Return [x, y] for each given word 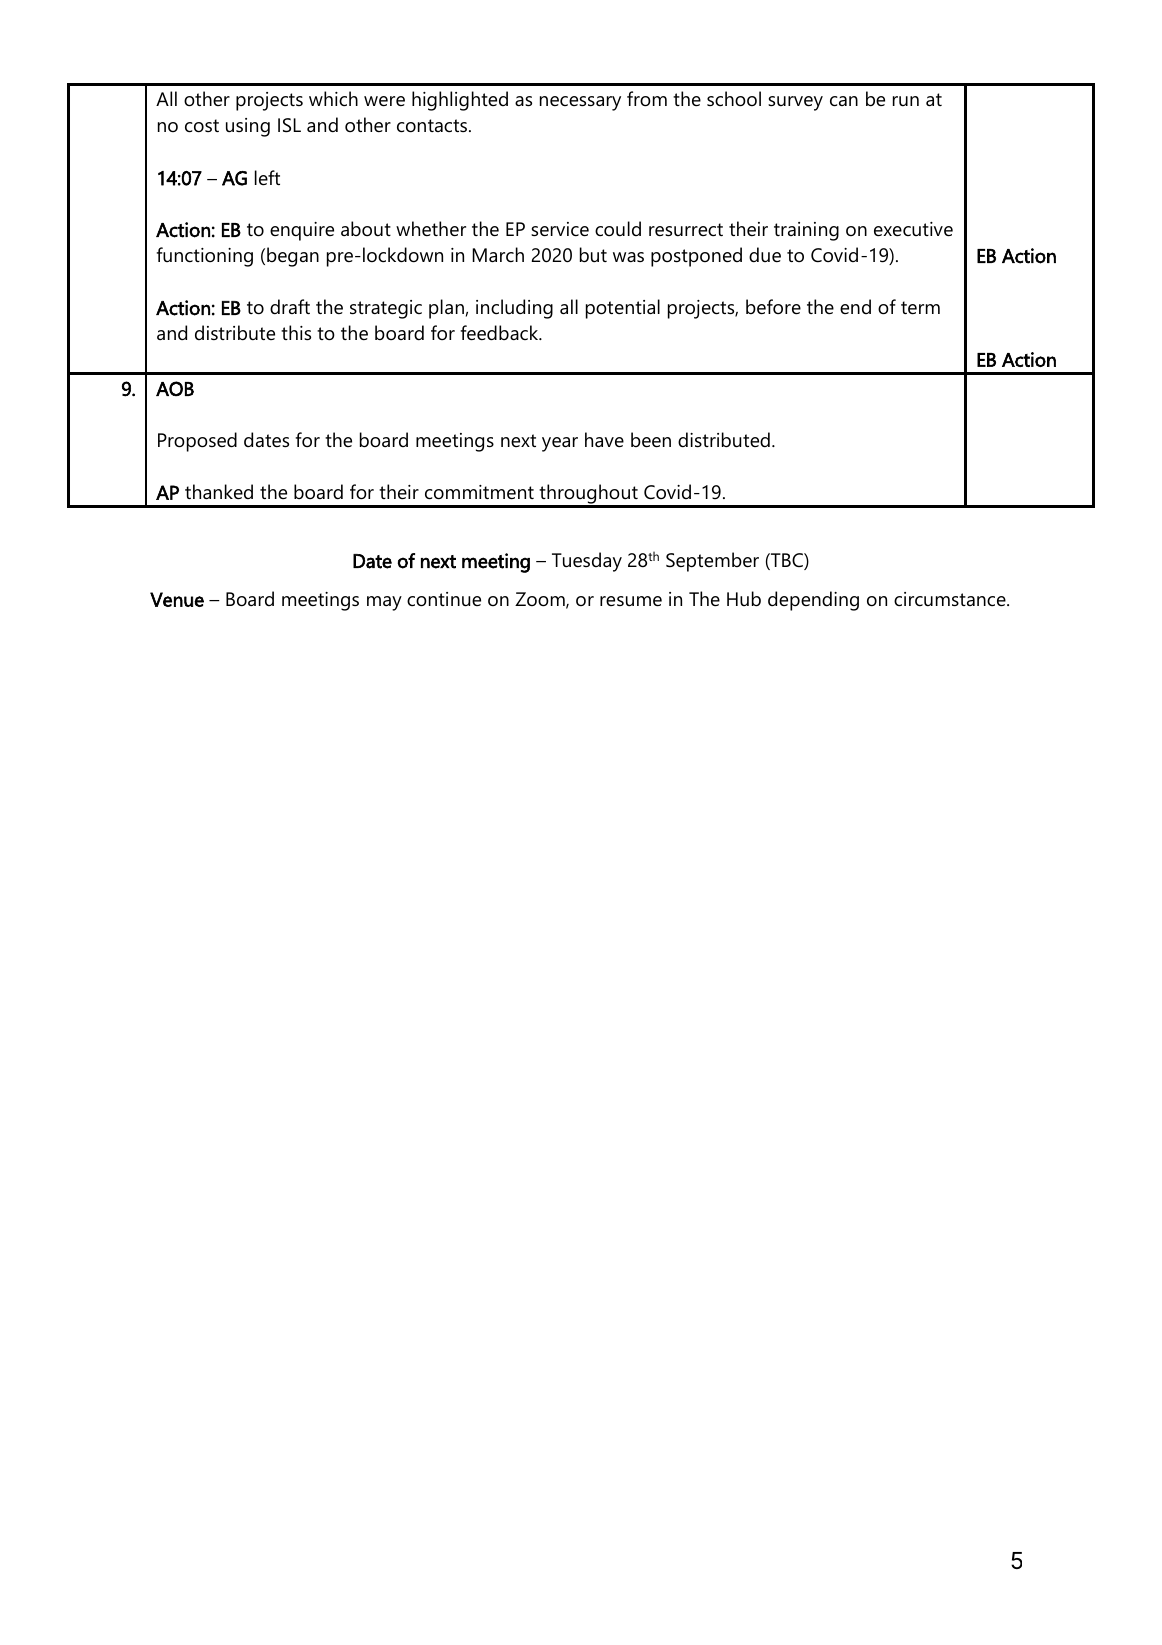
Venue [177, 599]
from [647, 99]
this [296, 332]
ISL [289, 125]
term [920, 308]
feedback [501, 333]
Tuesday [587, 562]
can [844, 101]
